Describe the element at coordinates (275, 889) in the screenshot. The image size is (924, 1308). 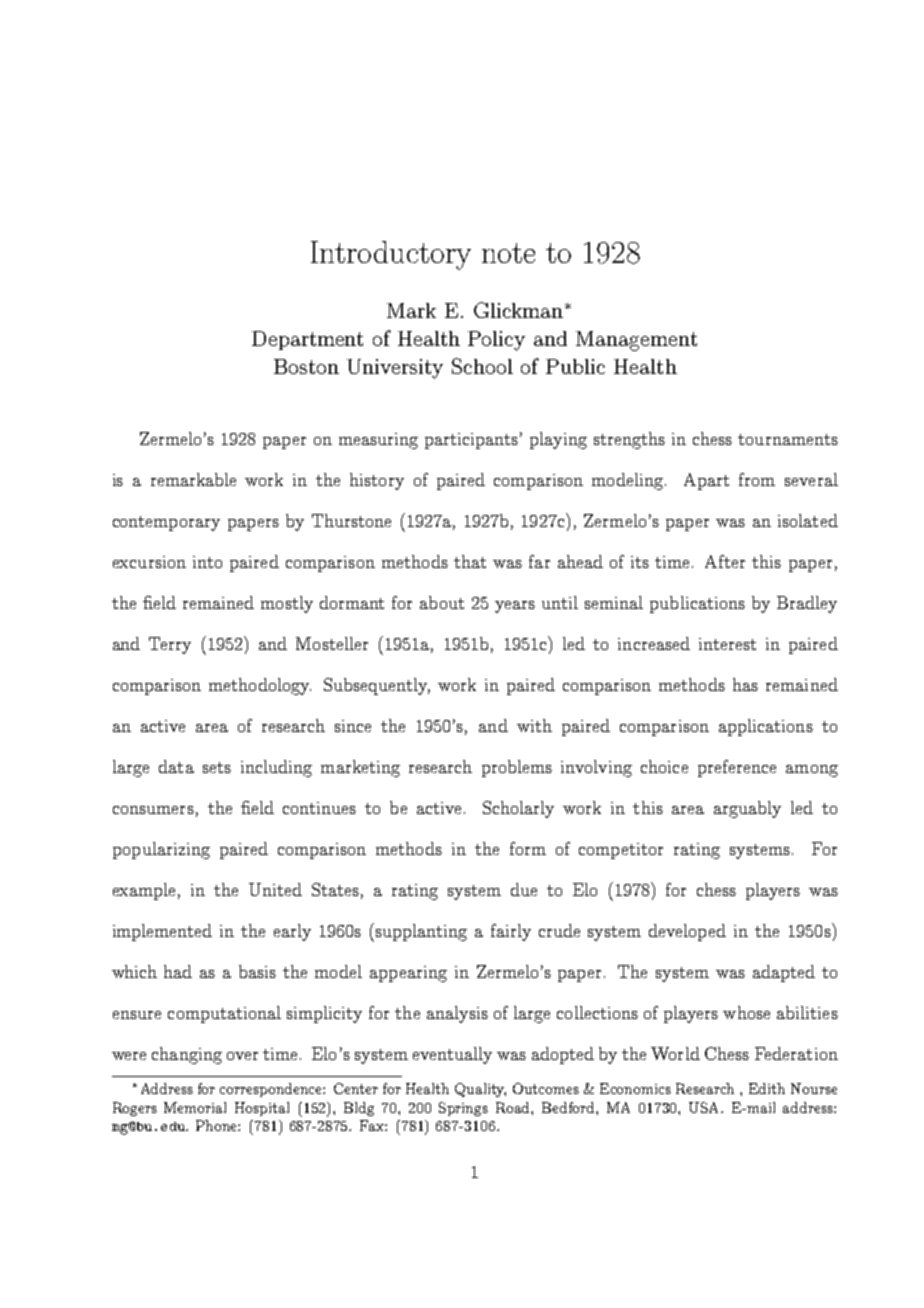
I see `United` at that location.
